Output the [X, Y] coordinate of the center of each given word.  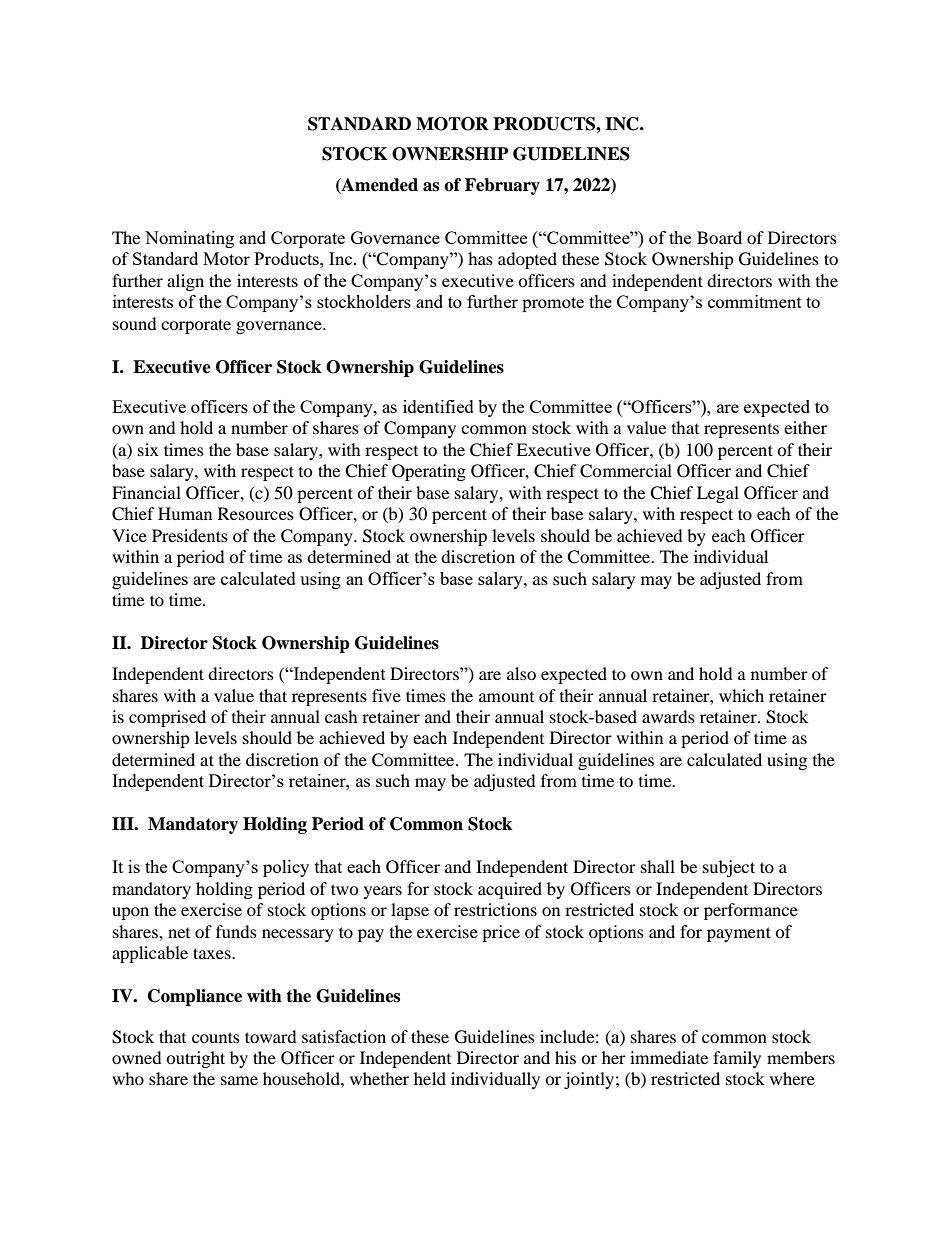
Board [719, 237]
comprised [167, 718]
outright [195, 1059]
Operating [429, 472]
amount [506, 697]
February [502, 186]
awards [668, 716]
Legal [718, 494]
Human [185, 513]
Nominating [189, 239]
